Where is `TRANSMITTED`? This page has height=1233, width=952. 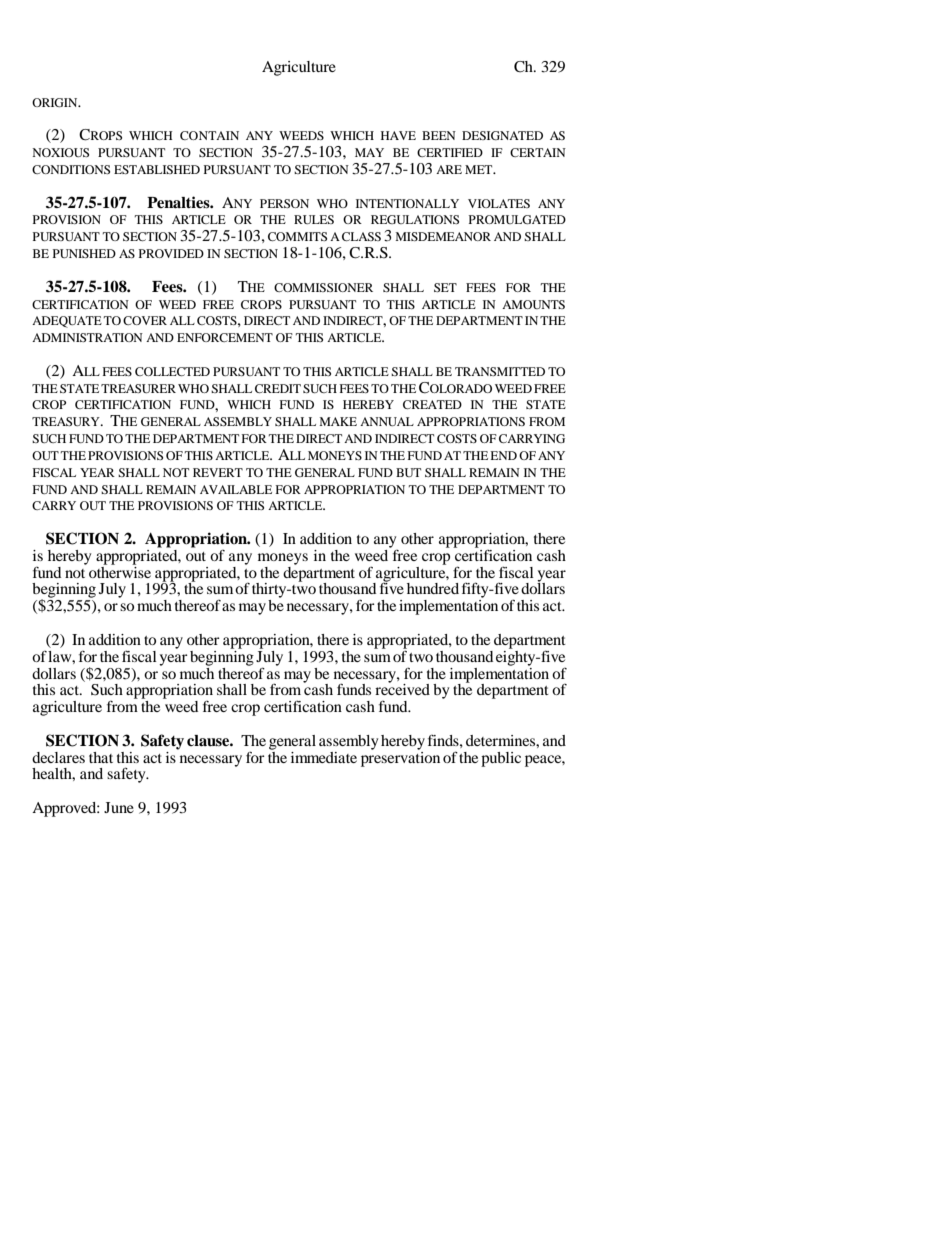
TRANSMITTED is located at coordinates (500, 371).
